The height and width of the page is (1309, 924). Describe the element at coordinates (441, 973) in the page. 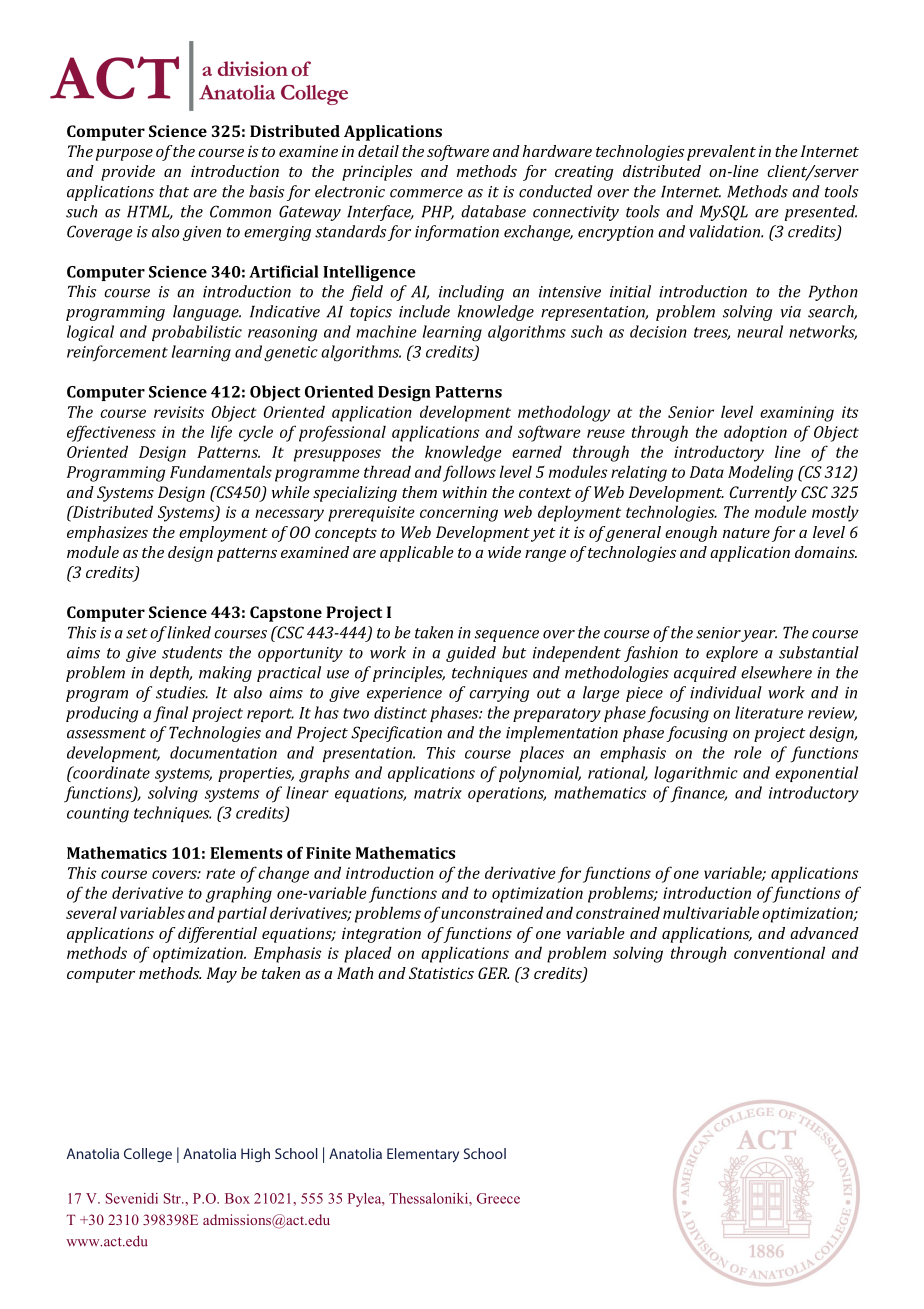

I see `Statistics` at that location.
